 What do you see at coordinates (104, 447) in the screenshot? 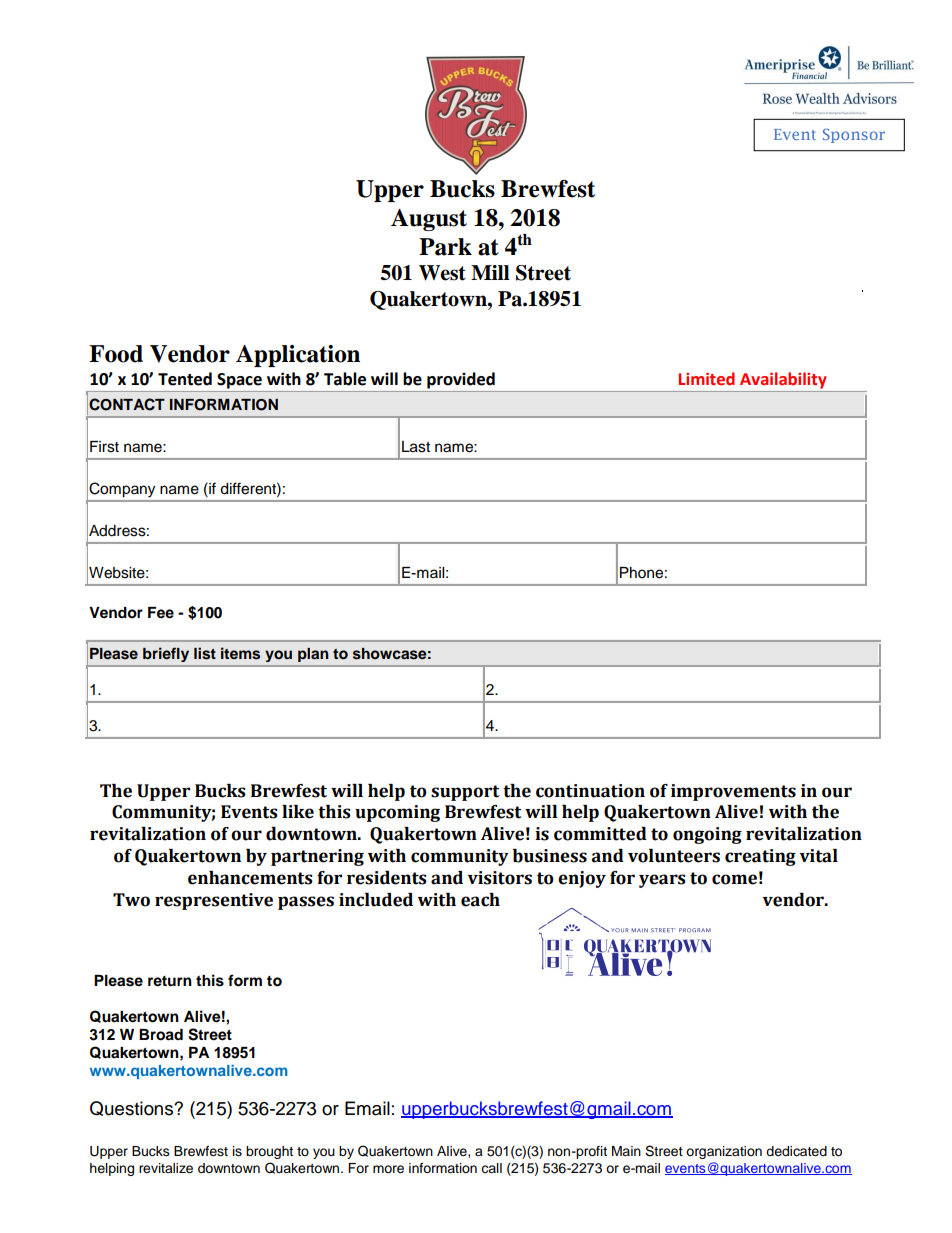
I see `First` at bounding box center [104, 447].
